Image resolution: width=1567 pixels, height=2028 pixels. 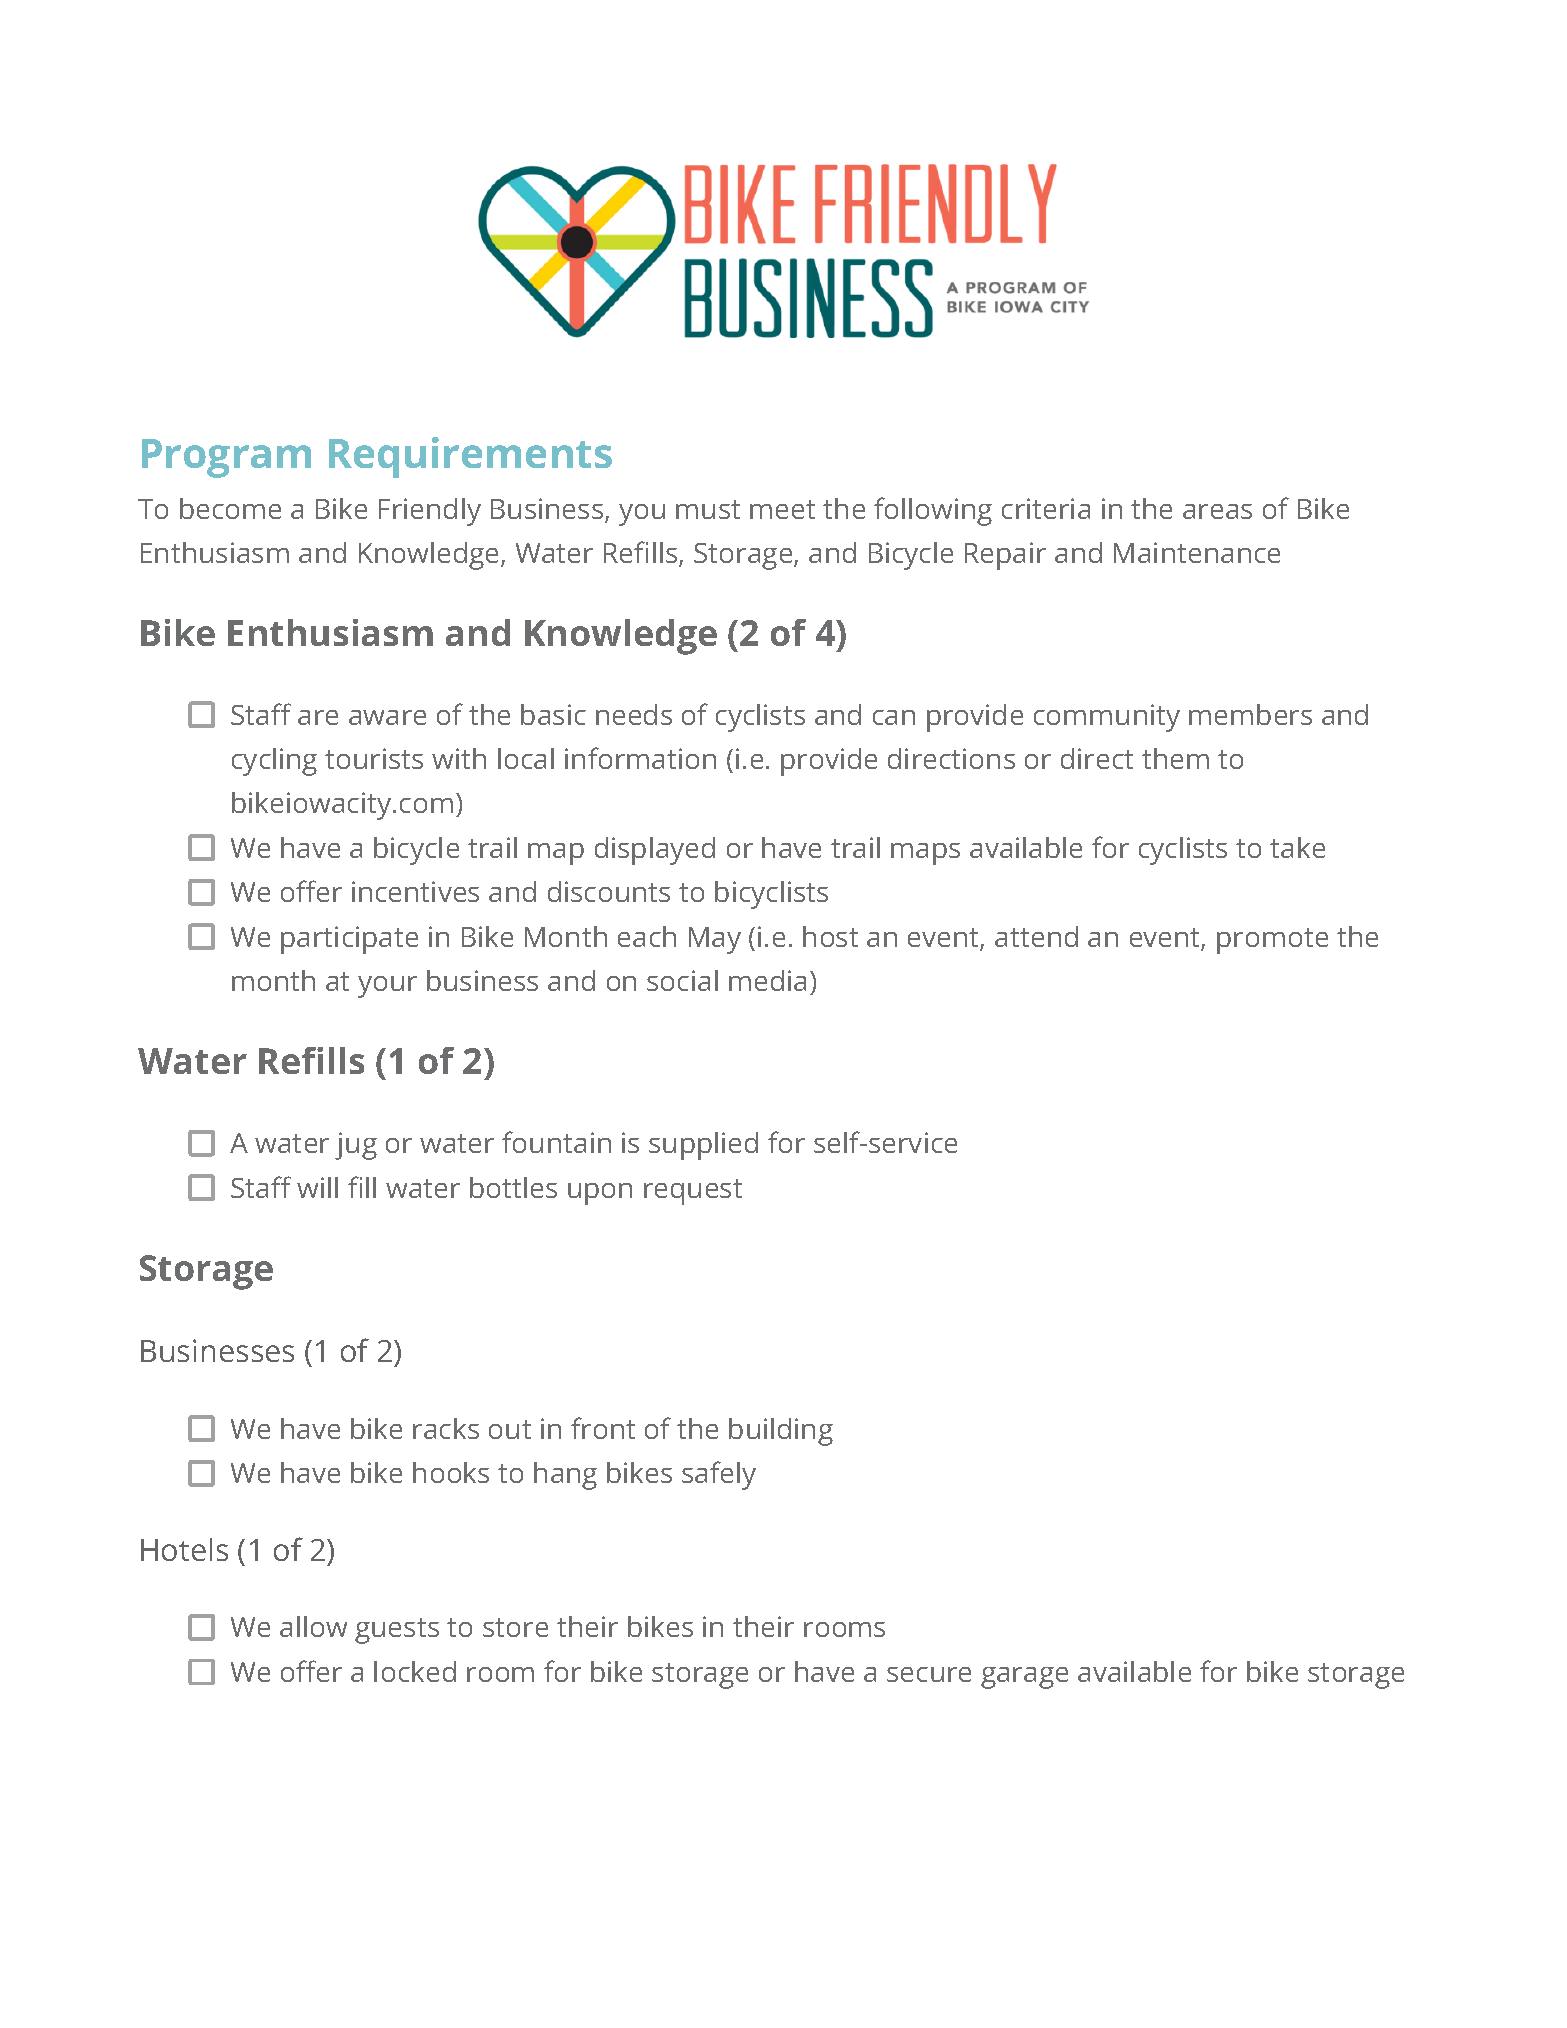 What do you see at coordinates (230, 508) in the page?
I see `become` at bounding box center [230, 508].
